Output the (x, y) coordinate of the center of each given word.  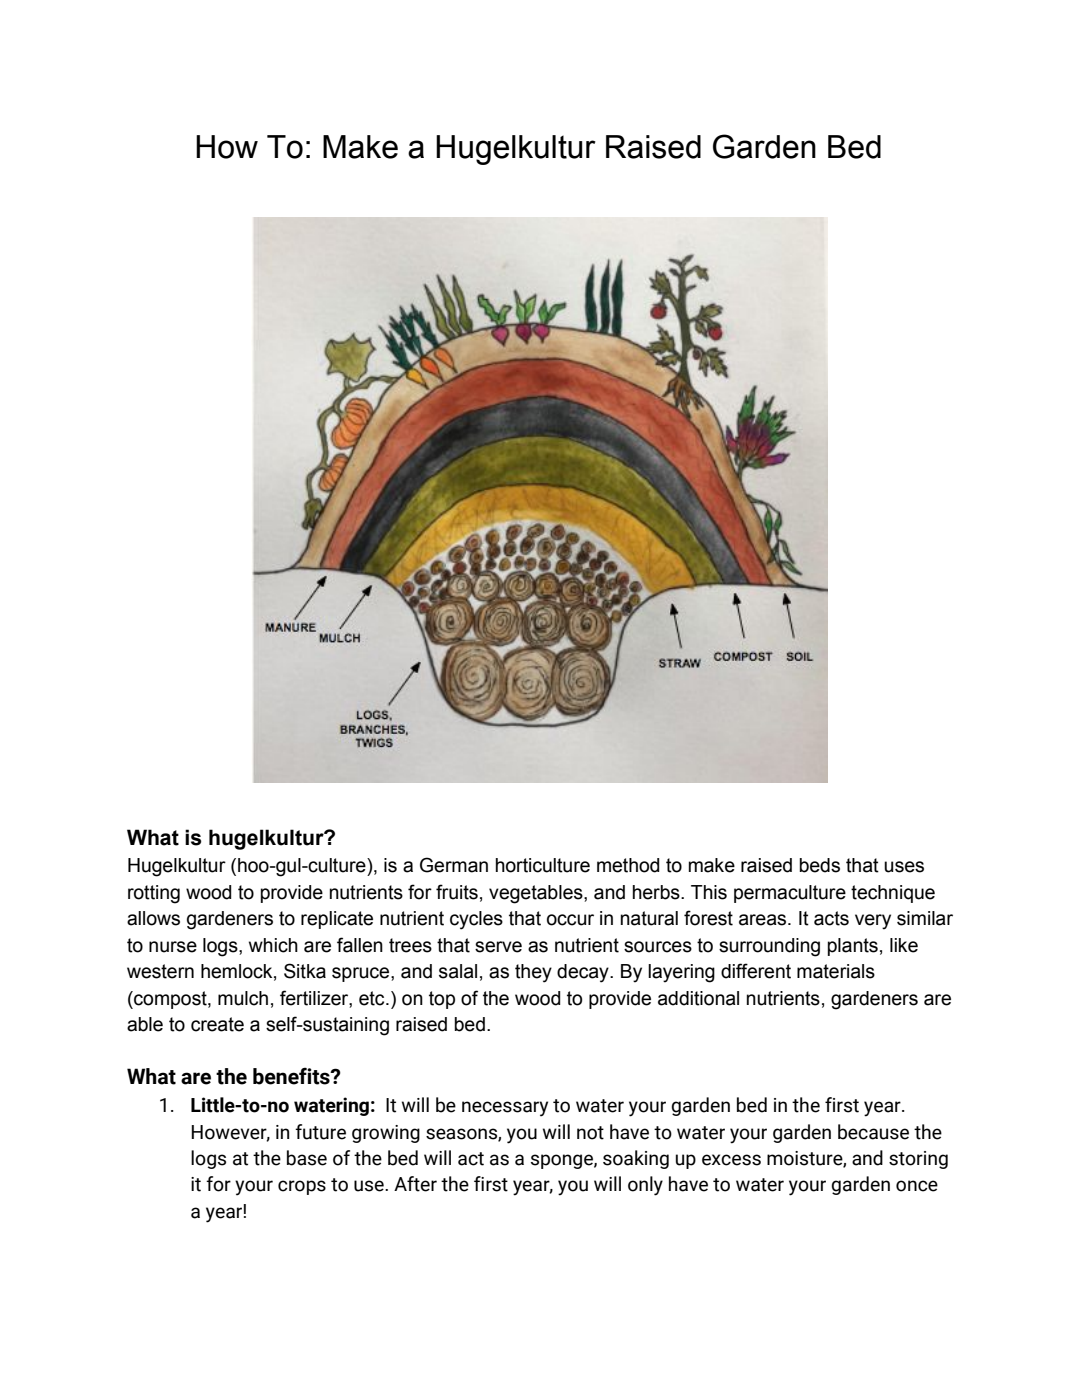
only (645, 1186)
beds (819, 865)
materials (836, 971)
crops (302, 1187)
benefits (292, 1076)
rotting (154, 894)
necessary (505, 1109)
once (917, 1186)
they (533, 973)
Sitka (305, 971)
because (873, 1132)
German (454, 865)
